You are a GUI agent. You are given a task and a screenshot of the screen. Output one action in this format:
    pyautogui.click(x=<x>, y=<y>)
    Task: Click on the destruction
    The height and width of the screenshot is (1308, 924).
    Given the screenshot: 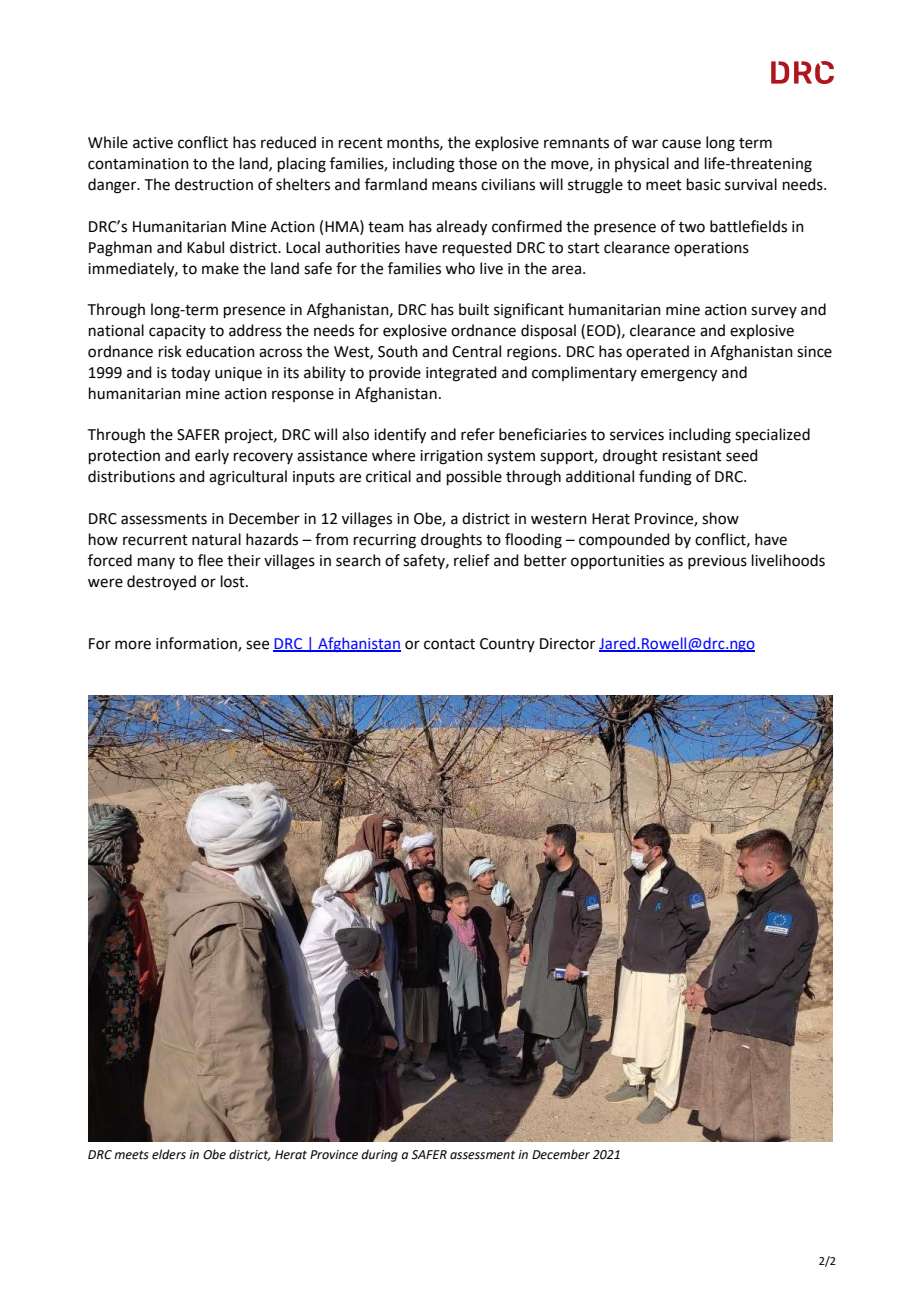 What is the action you would take?
    pyautogui.click(x=214, y=184)
